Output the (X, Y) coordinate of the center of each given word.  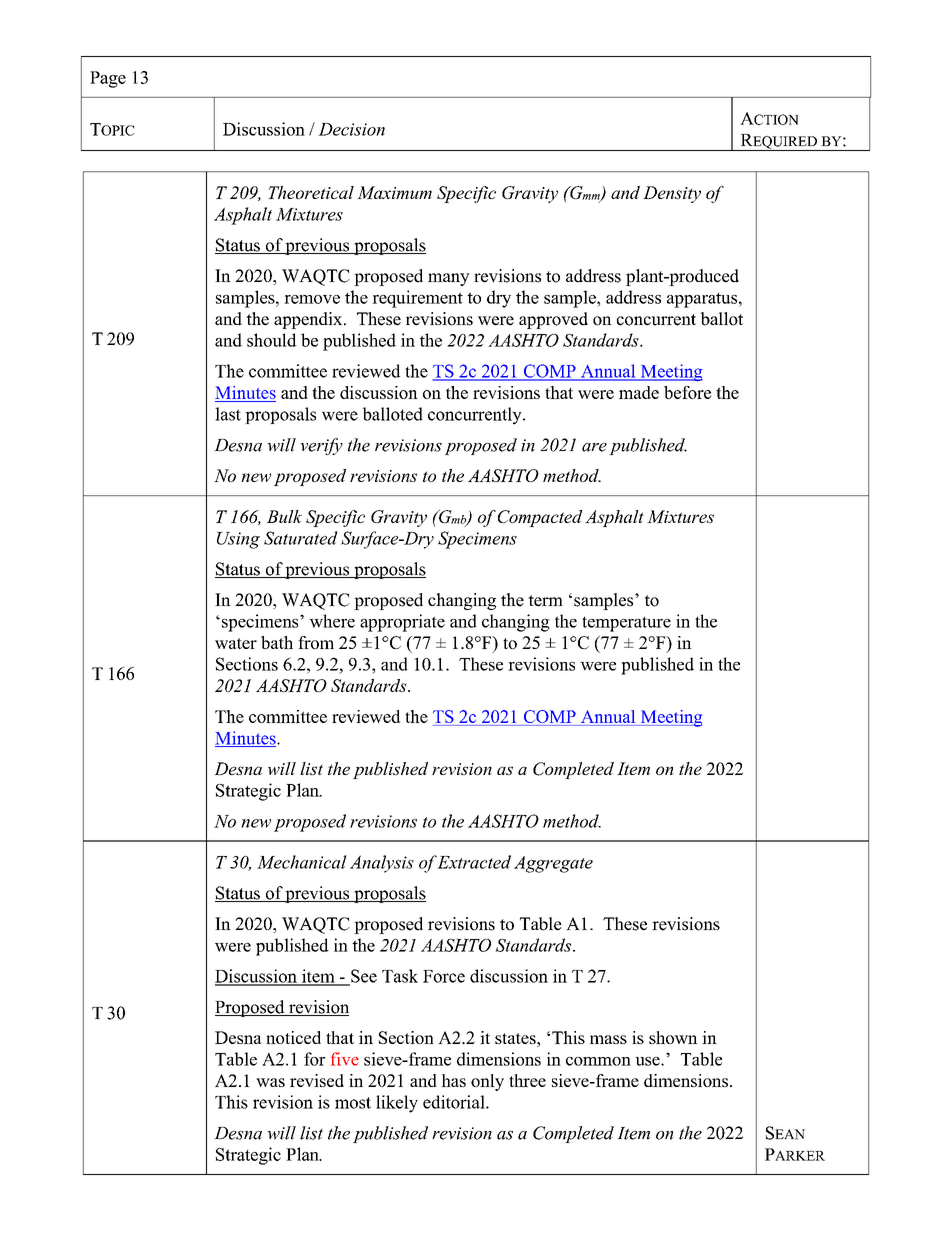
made (639, 392)
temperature (626, 624)
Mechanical (302, 862)
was (270, 1082)
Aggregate (553, 864)
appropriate (402, 623)
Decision (351, 129)
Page (108, 79)
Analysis (382, 864)
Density (672, 194)
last (228, 414)
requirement (417, 299)
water (236, 643)
